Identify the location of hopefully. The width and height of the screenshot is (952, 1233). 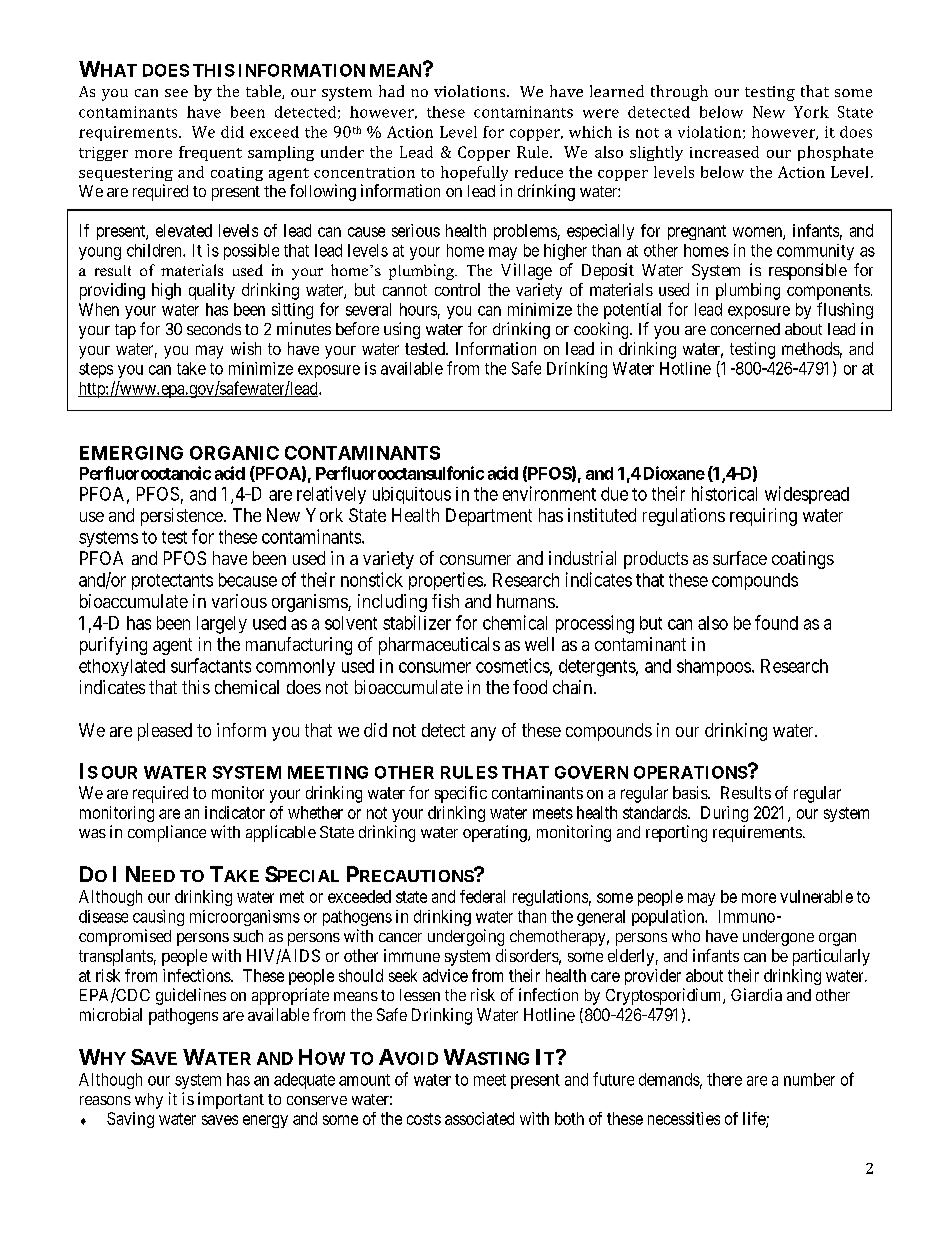
(474, 173).
